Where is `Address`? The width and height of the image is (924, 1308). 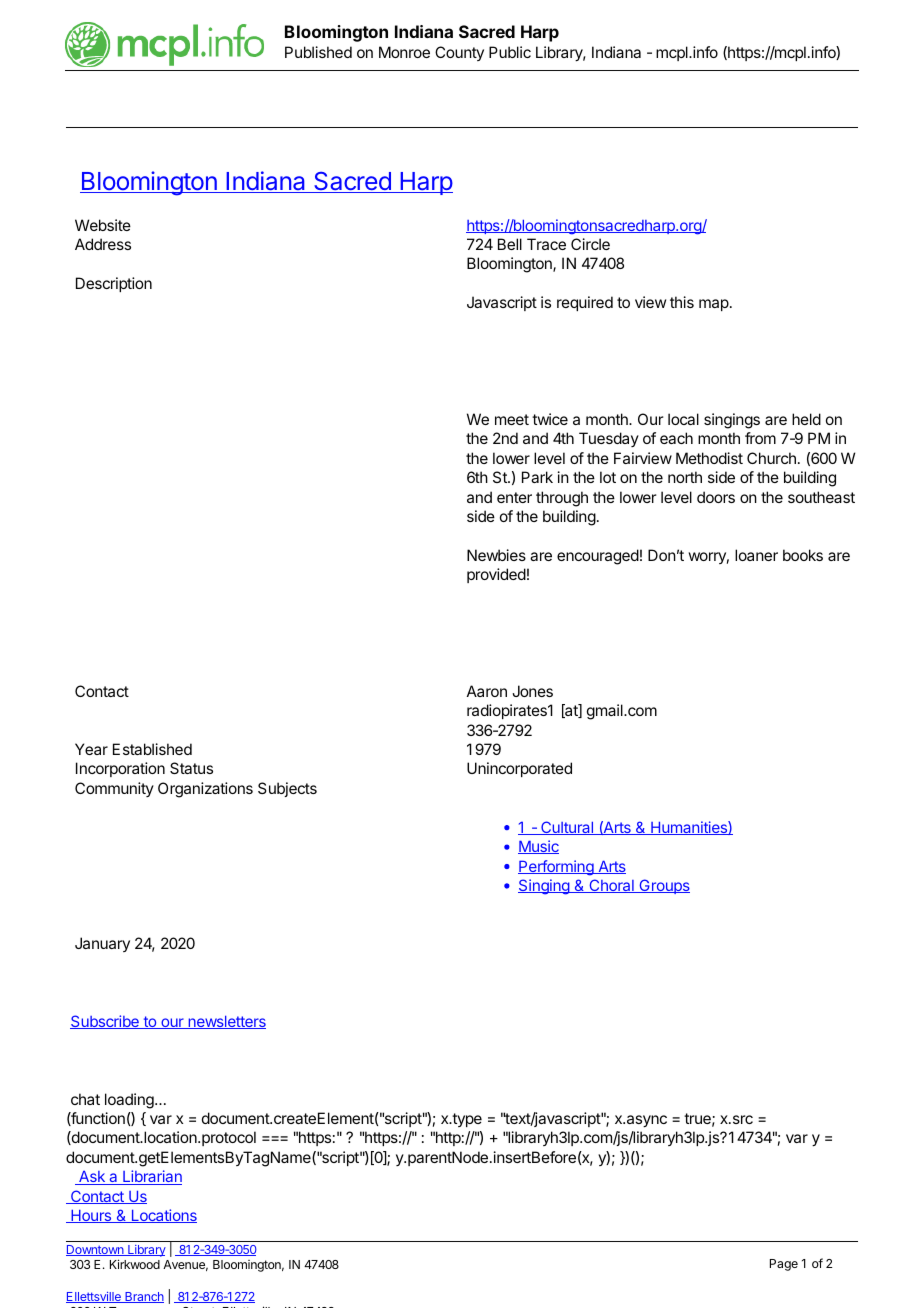
Address is located at coordinates (103, 244).
